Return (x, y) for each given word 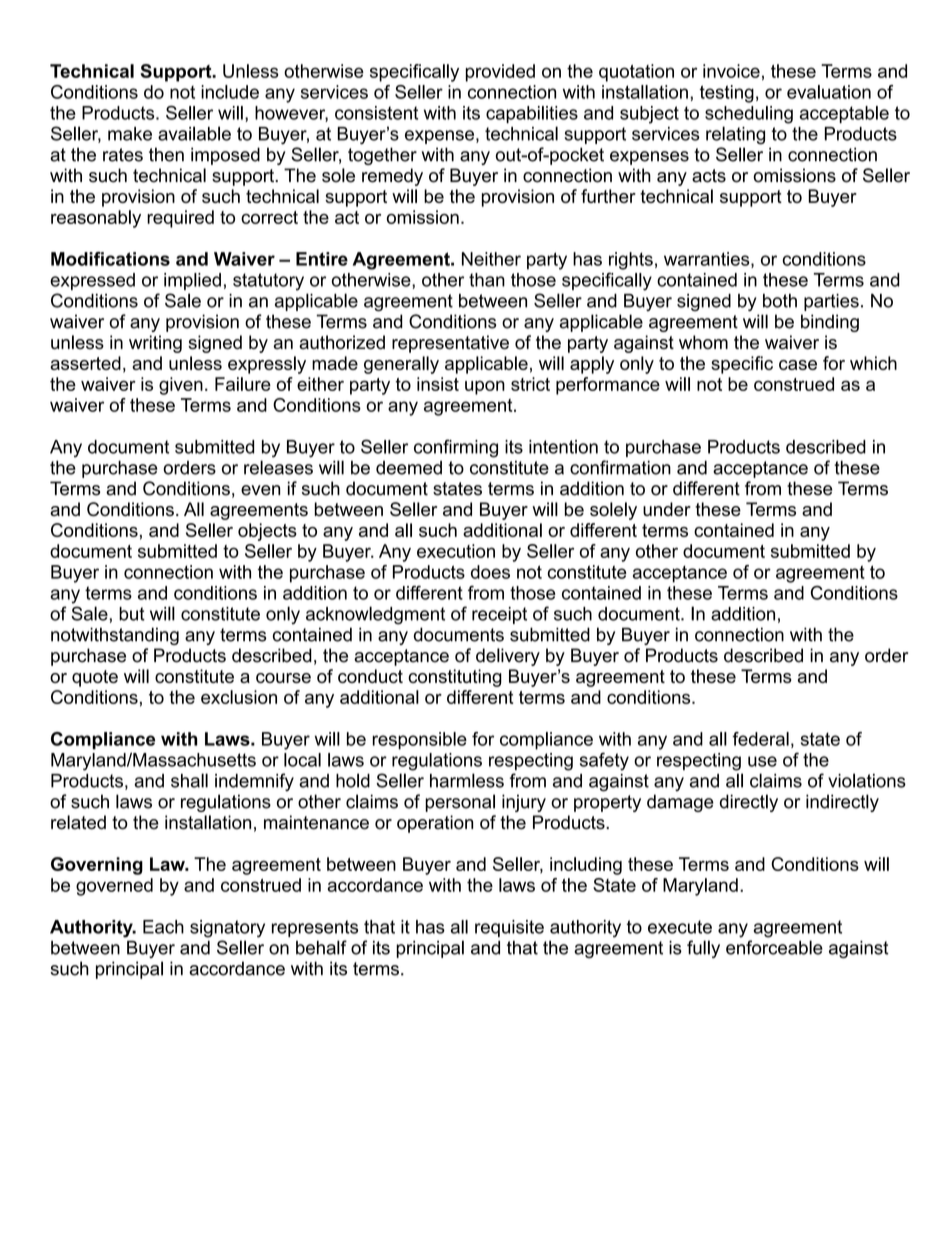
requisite (509, 928)
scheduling (749, 115)
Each (163, 927)
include (230, 92)
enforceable (774, 947)
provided (500, 73)
